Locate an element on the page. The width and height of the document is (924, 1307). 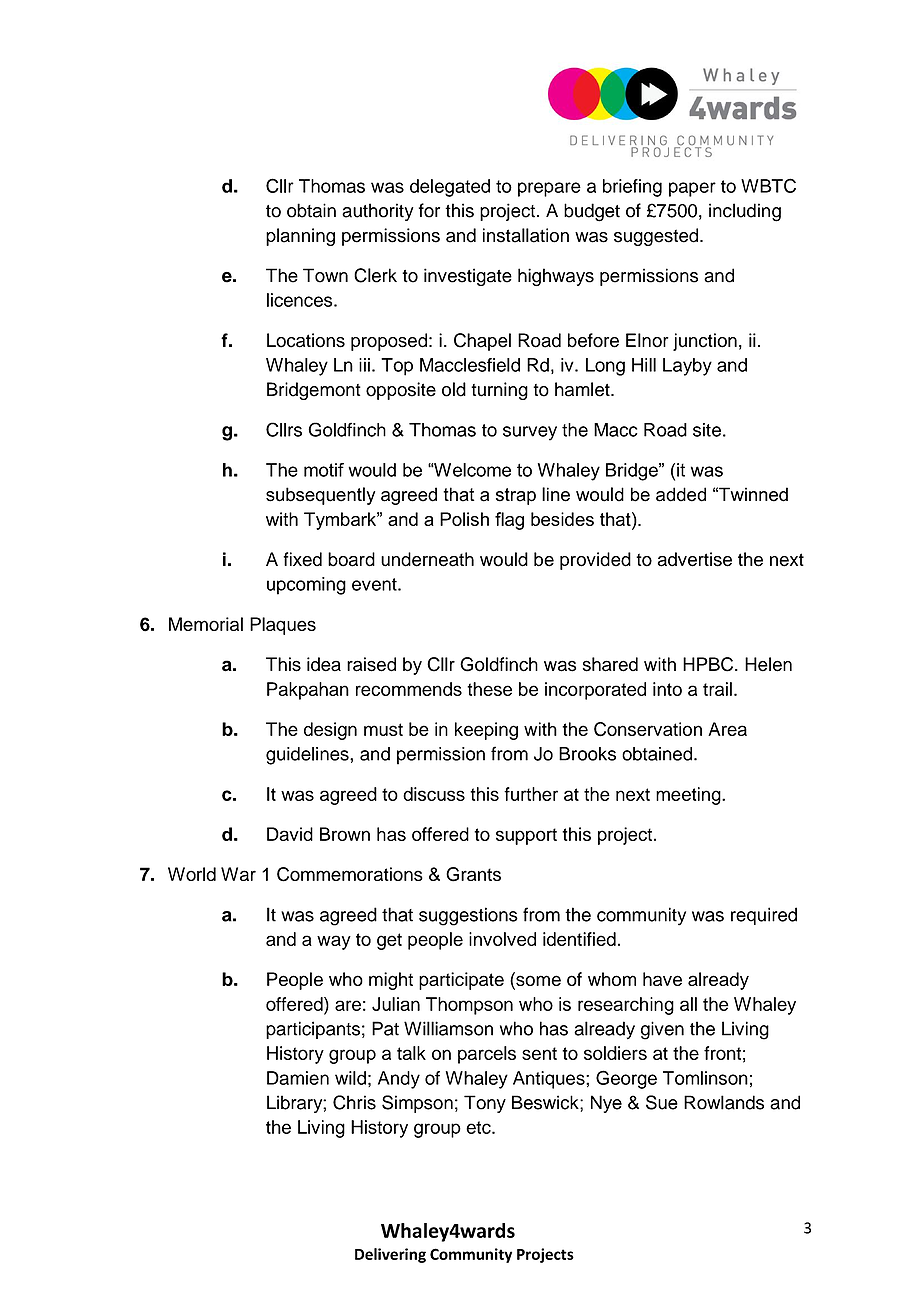
fixed is located at coordinates (302, 559).
